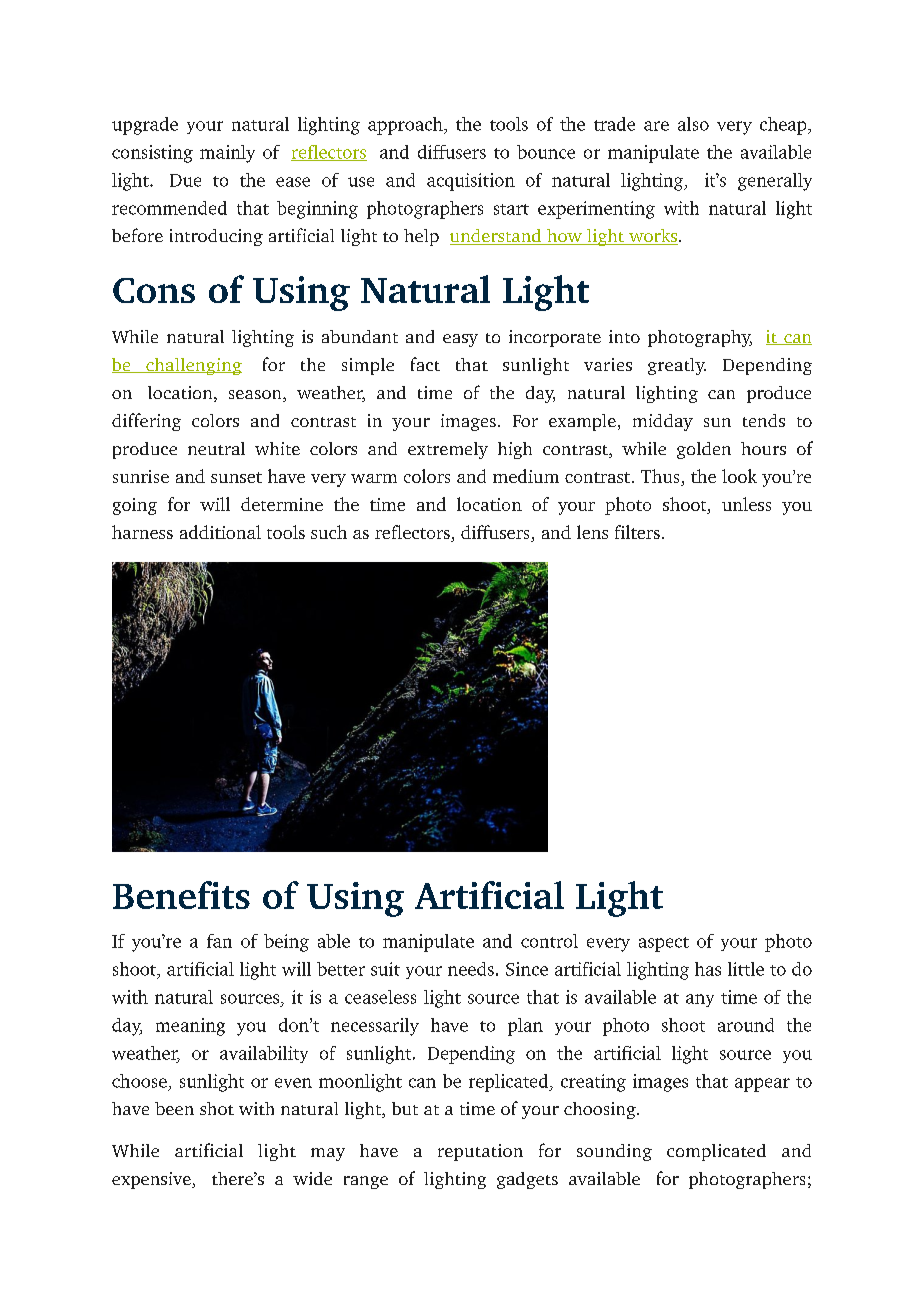 Image resolution: width=924 pixels, height=1308 pixels. I want to click on aspect, so click(664, 944).
